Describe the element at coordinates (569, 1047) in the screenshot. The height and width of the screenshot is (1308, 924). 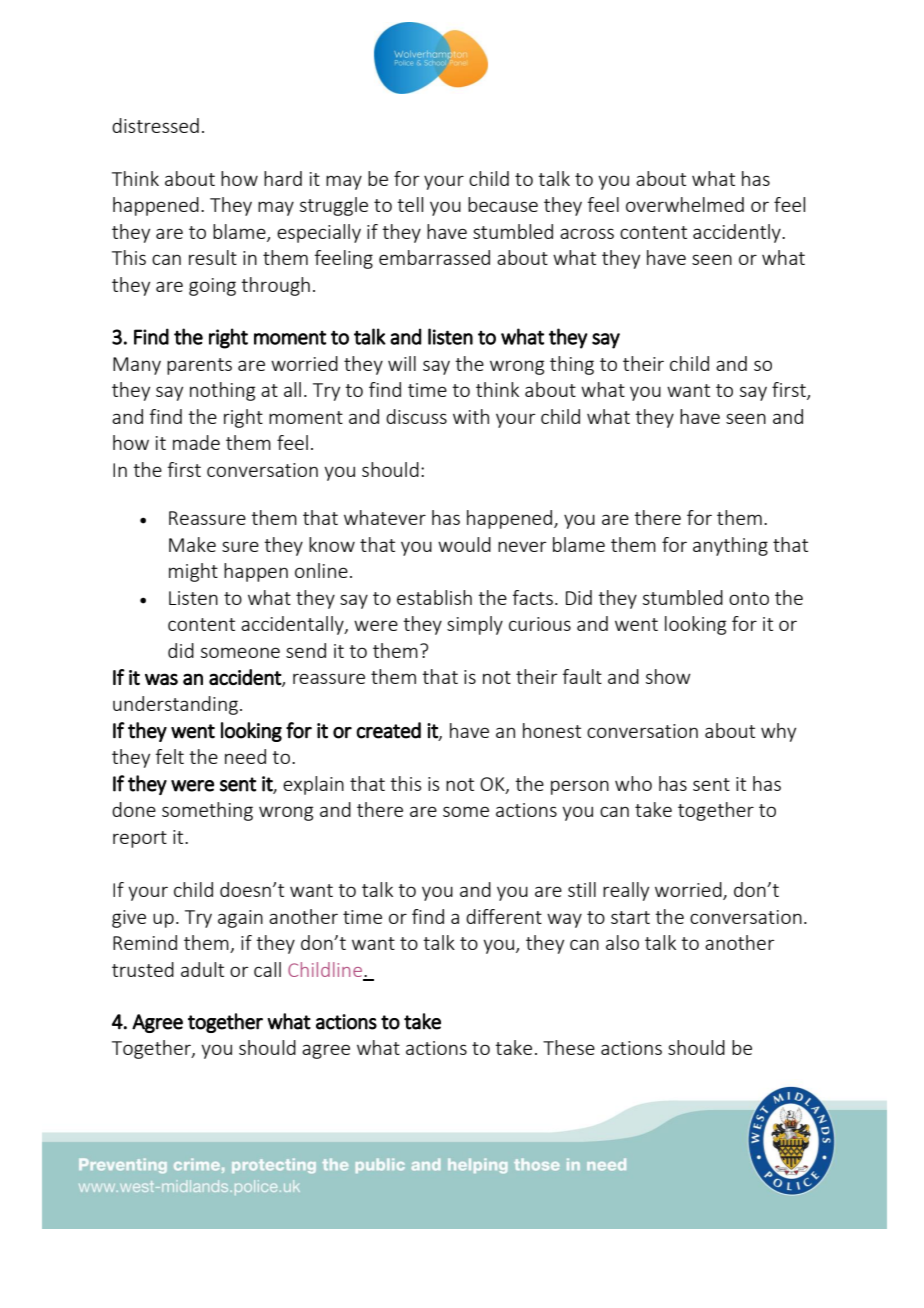
I see `These` at that location.
